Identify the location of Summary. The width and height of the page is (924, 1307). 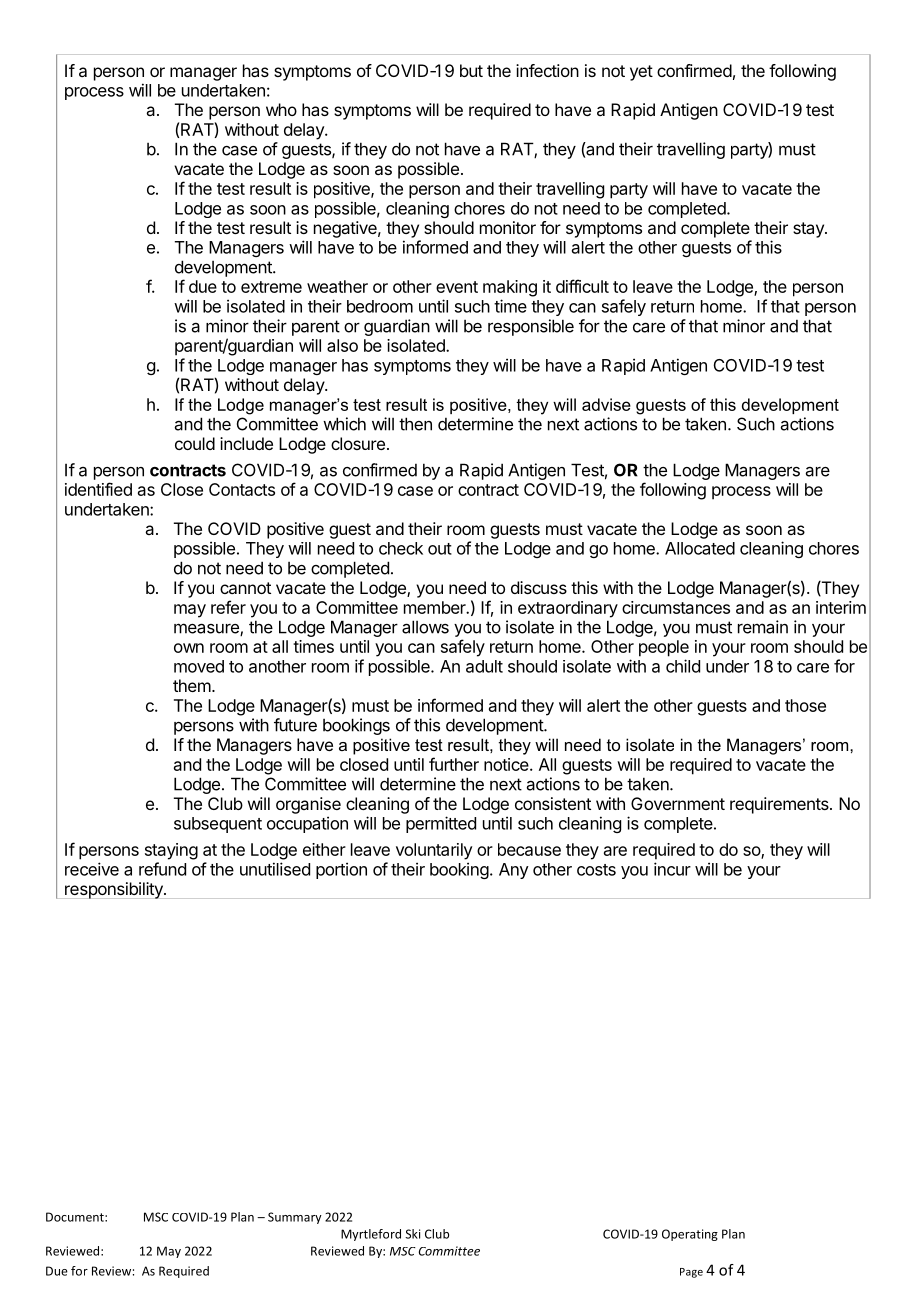
(295, 1218).
